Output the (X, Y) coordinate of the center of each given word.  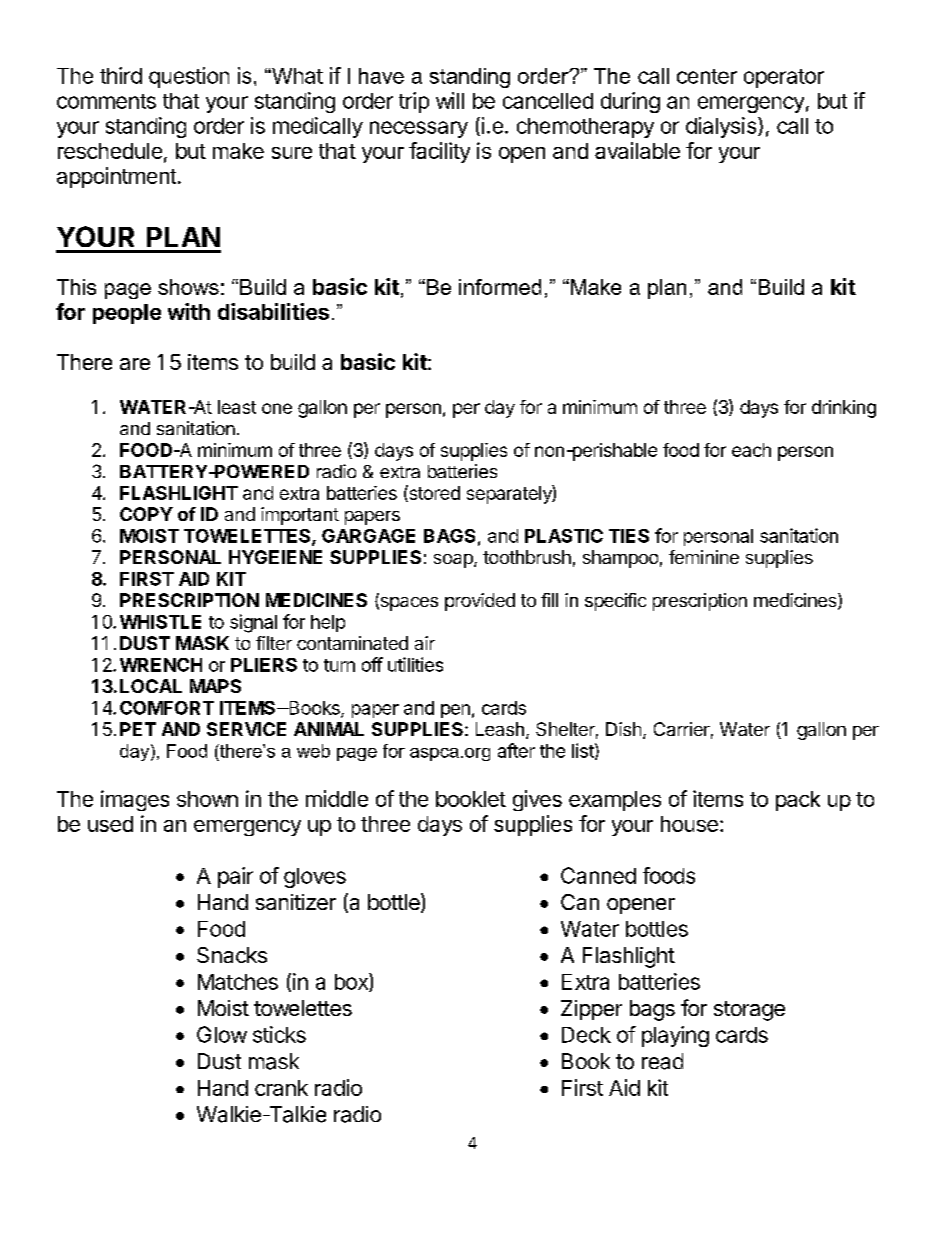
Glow (222, 1034)
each (751, 450)
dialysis (722, 127)
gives (537, 800)
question (189, 77)
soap (454, 561)
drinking (844, 409)
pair (235, 877)
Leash (500, 729)
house (689, 824)
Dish (623, 729)
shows (188, 287)
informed (500, 287)
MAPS (215, 686)
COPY (146, 514)
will (450, 100)
